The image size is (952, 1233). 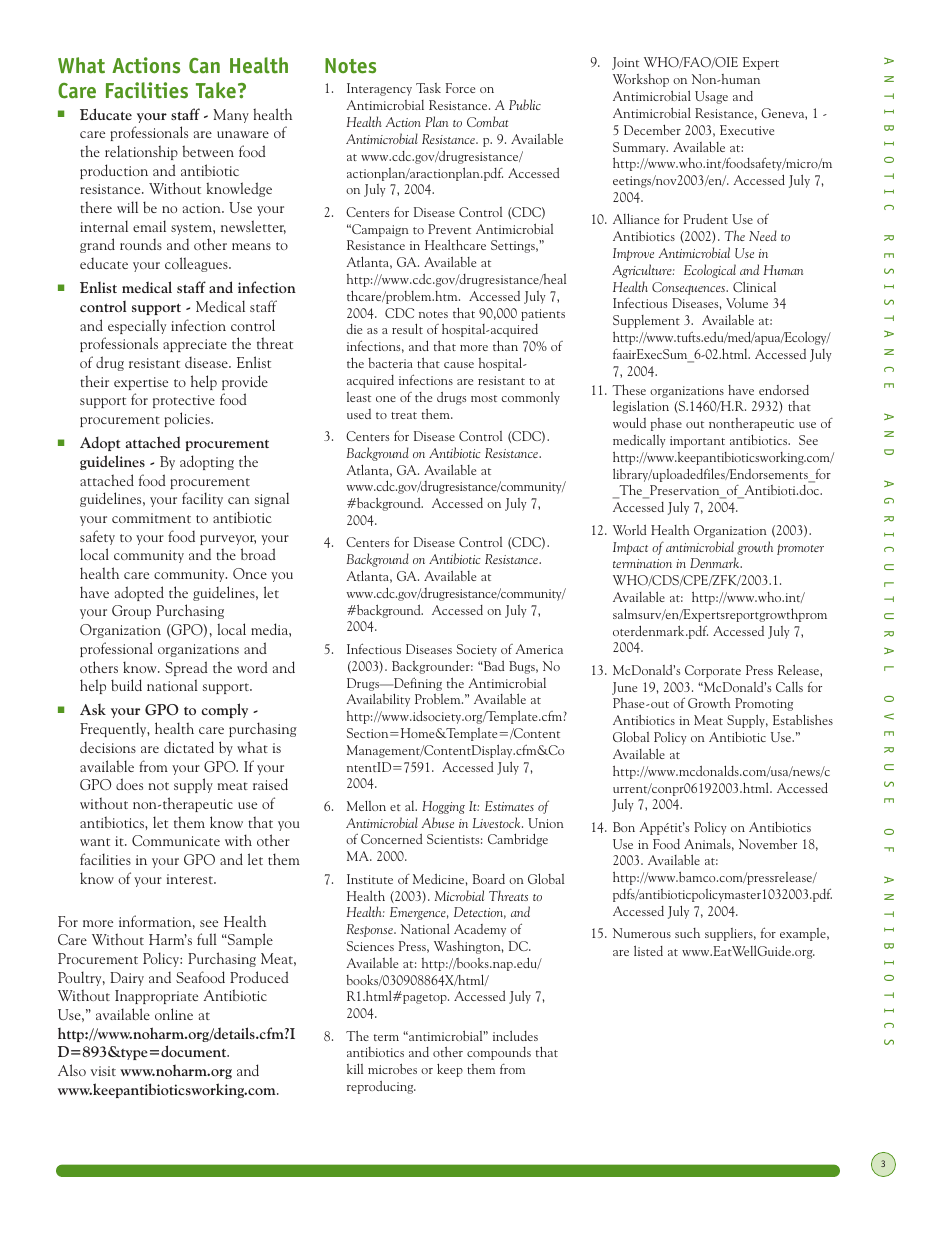 I want to click on policies, so click(x=188, y=419).
